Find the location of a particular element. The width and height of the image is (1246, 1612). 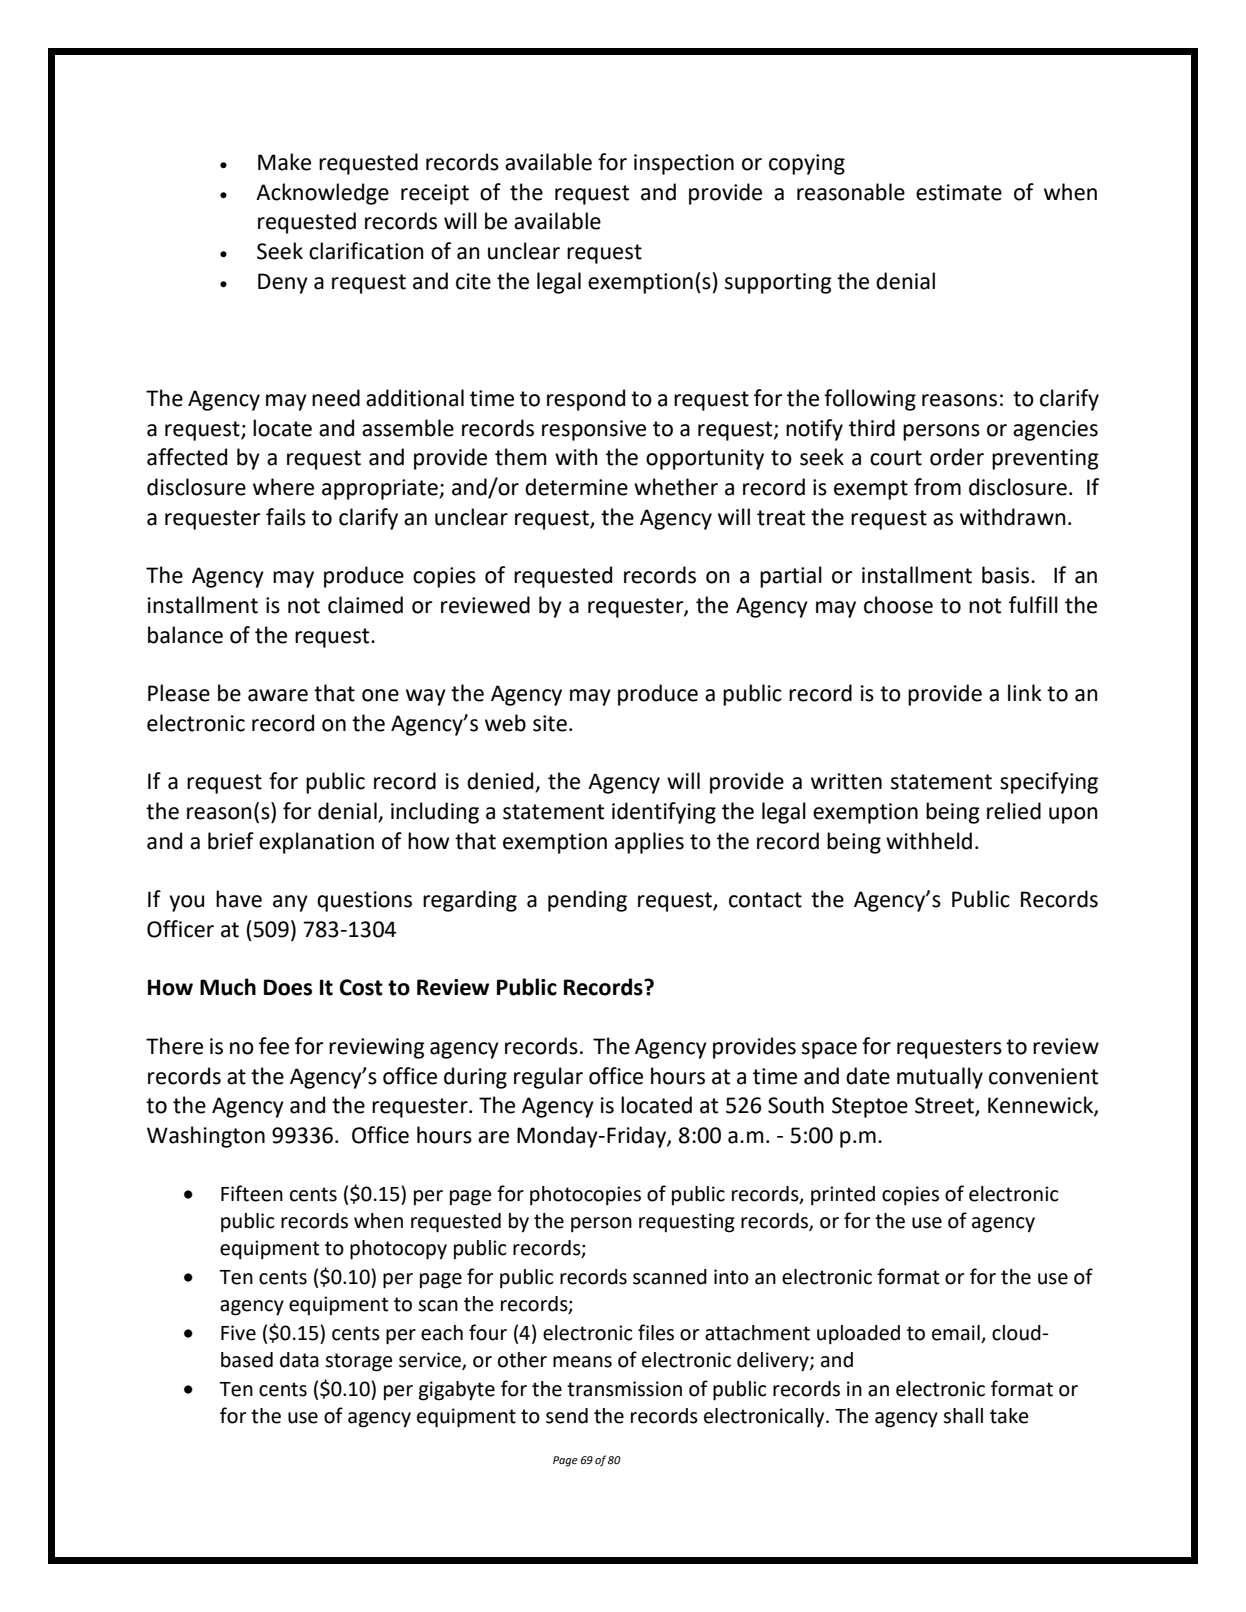

fee is located at coordinates (274, 1046).
